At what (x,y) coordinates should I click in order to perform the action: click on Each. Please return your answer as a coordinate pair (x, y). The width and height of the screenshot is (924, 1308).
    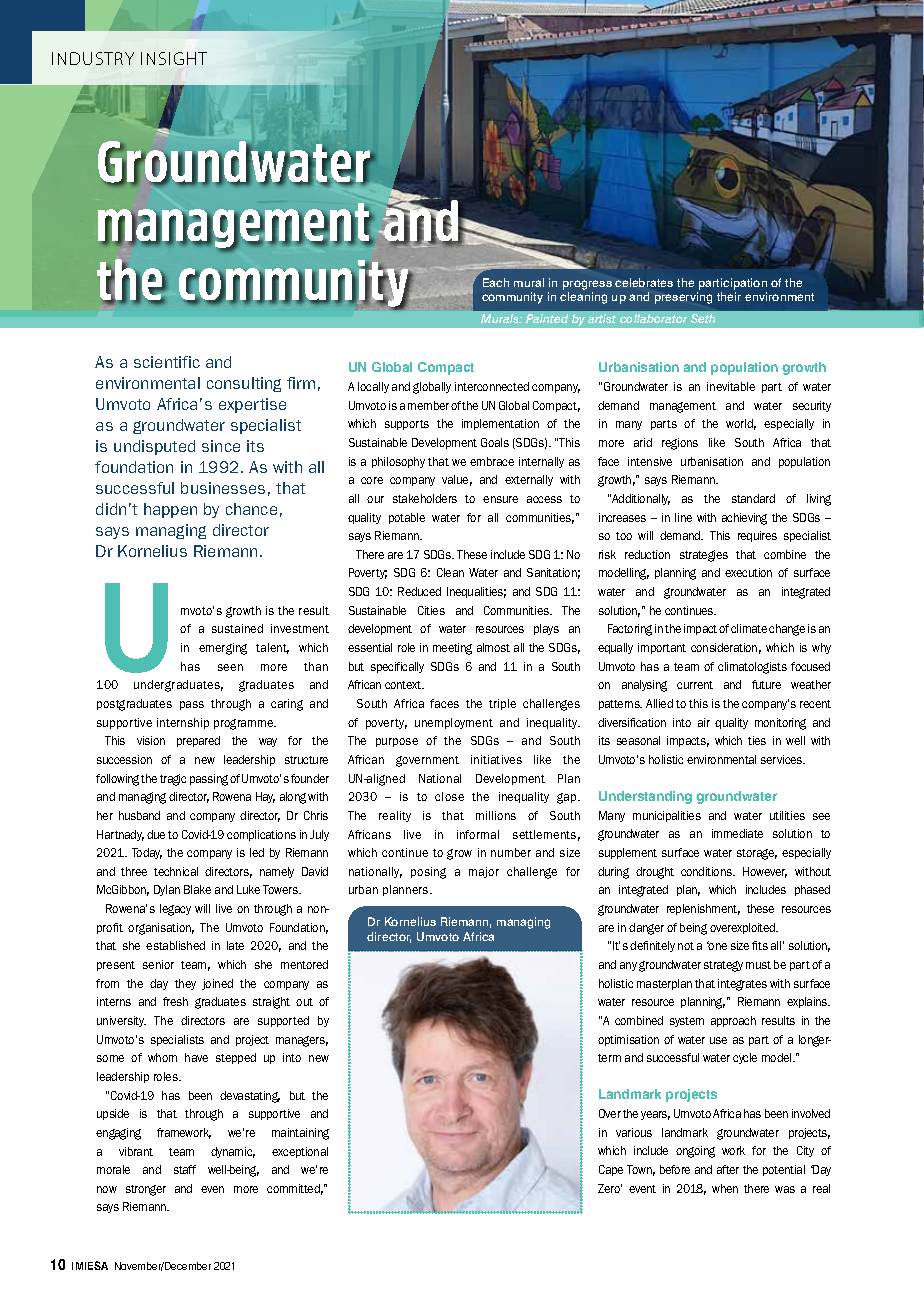
    Looking at the image, I should click on (496, 282).
